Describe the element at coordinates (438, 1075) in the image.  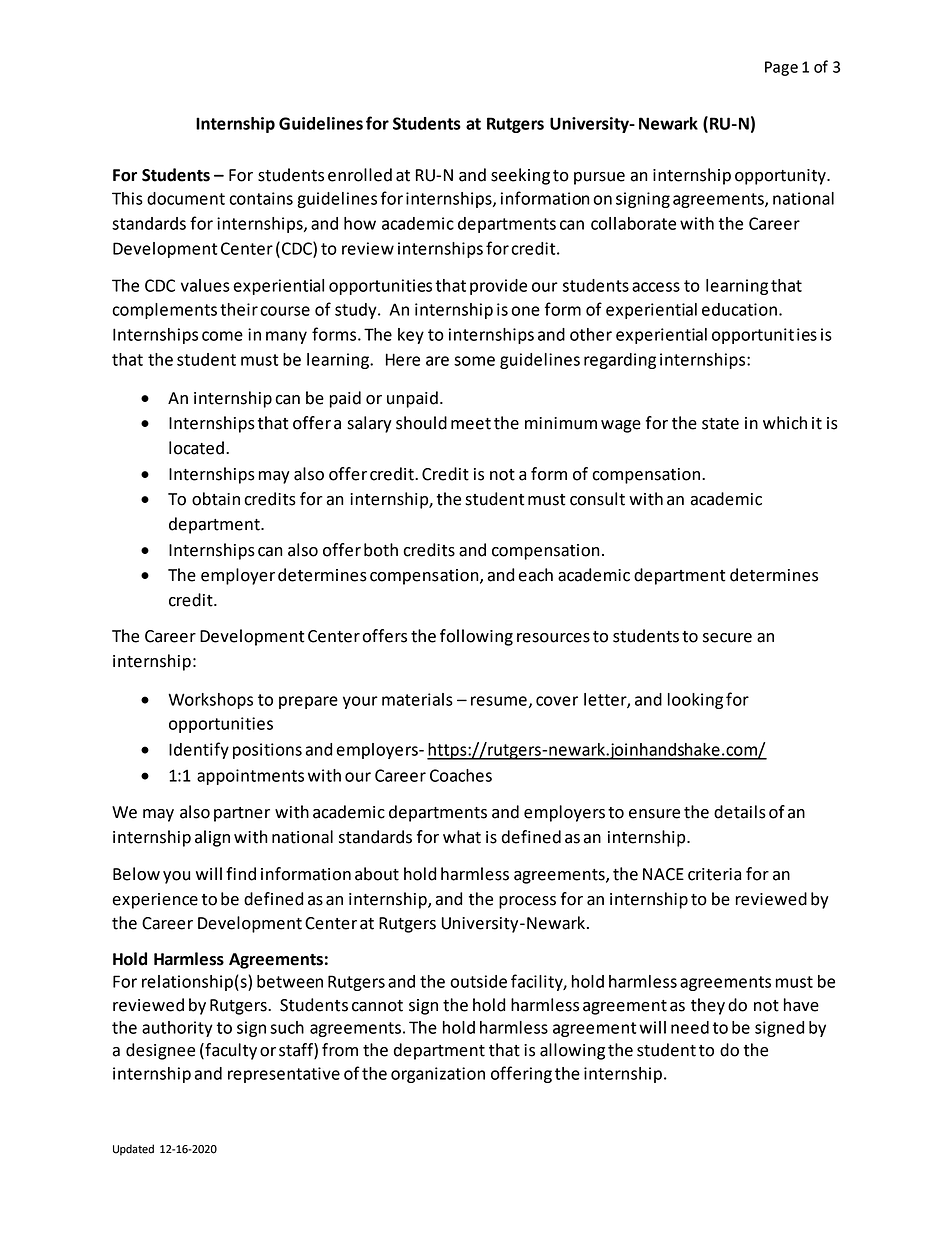
I see `organization` at that location.
